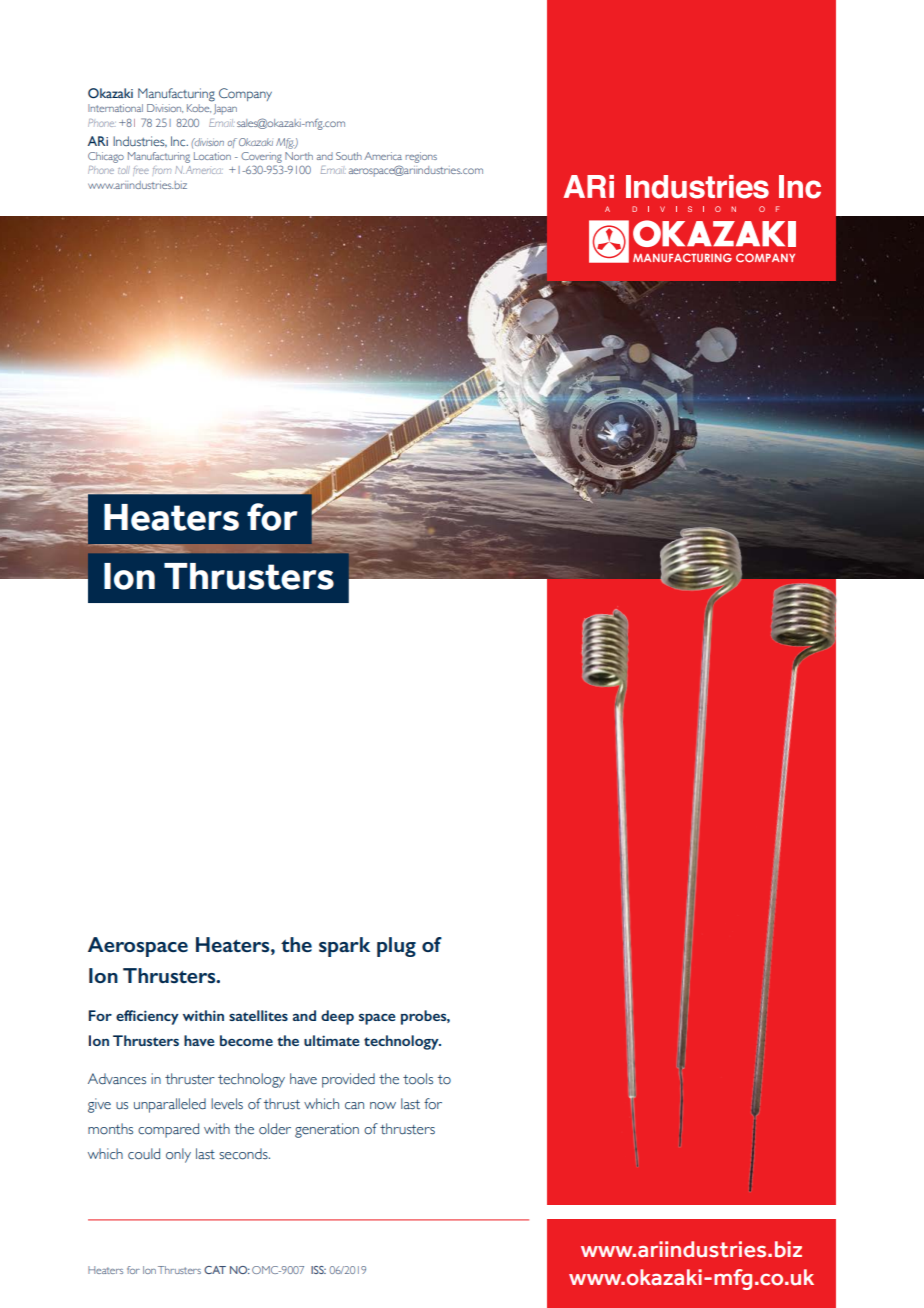 The image size is (924, 1308). What do you see at coordinates (275, 1129) in the image?
I see `older` at bounding box center [275, 1129].
